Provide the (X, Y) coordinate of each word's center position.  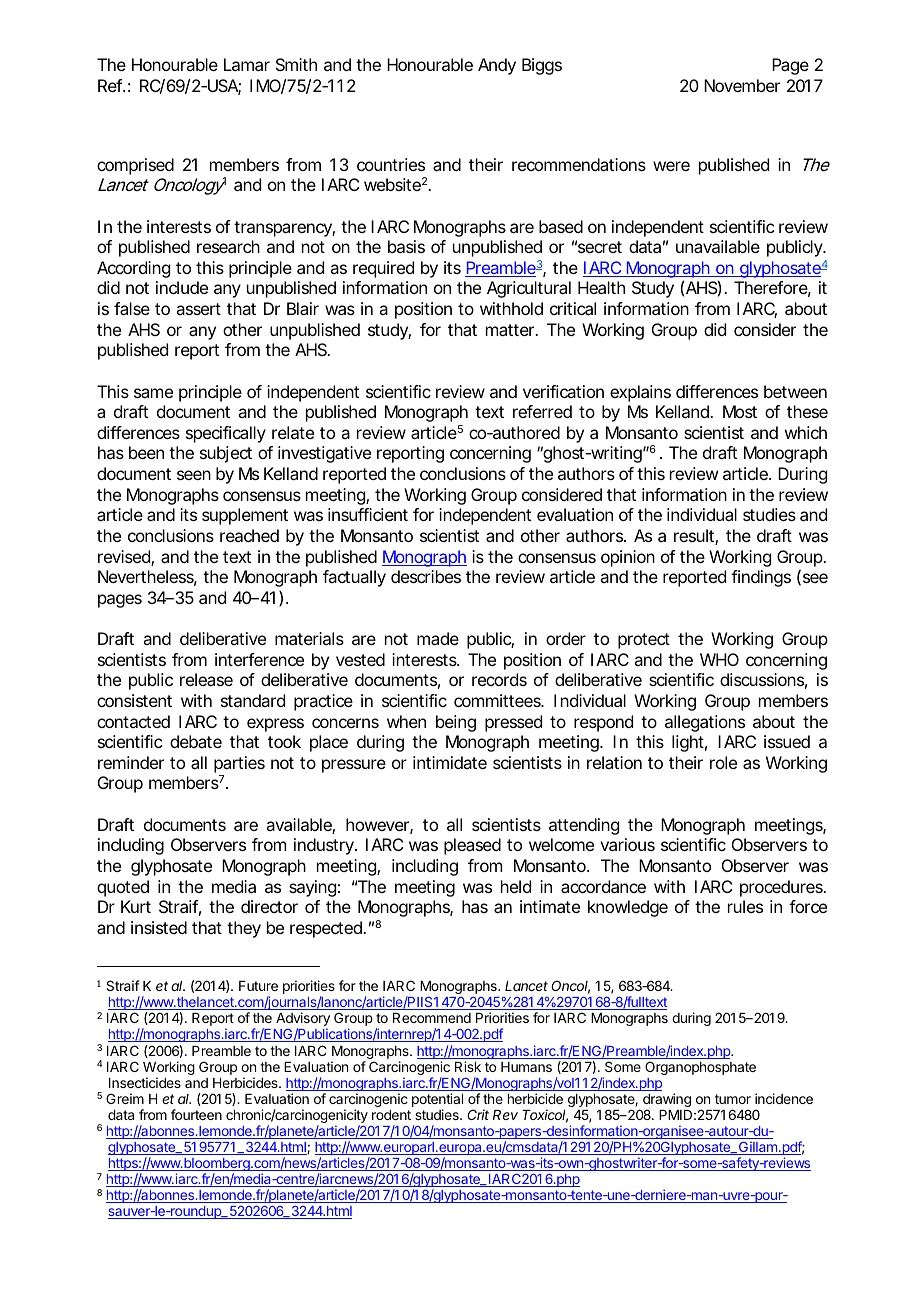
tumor (733, 1099)
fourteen (196, 1114)
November (742, 85)
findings (761, 578)
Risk (468, 1066)
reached (249, 535)
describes (426, 576)
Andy (497, 66)
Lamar (247, 64)
